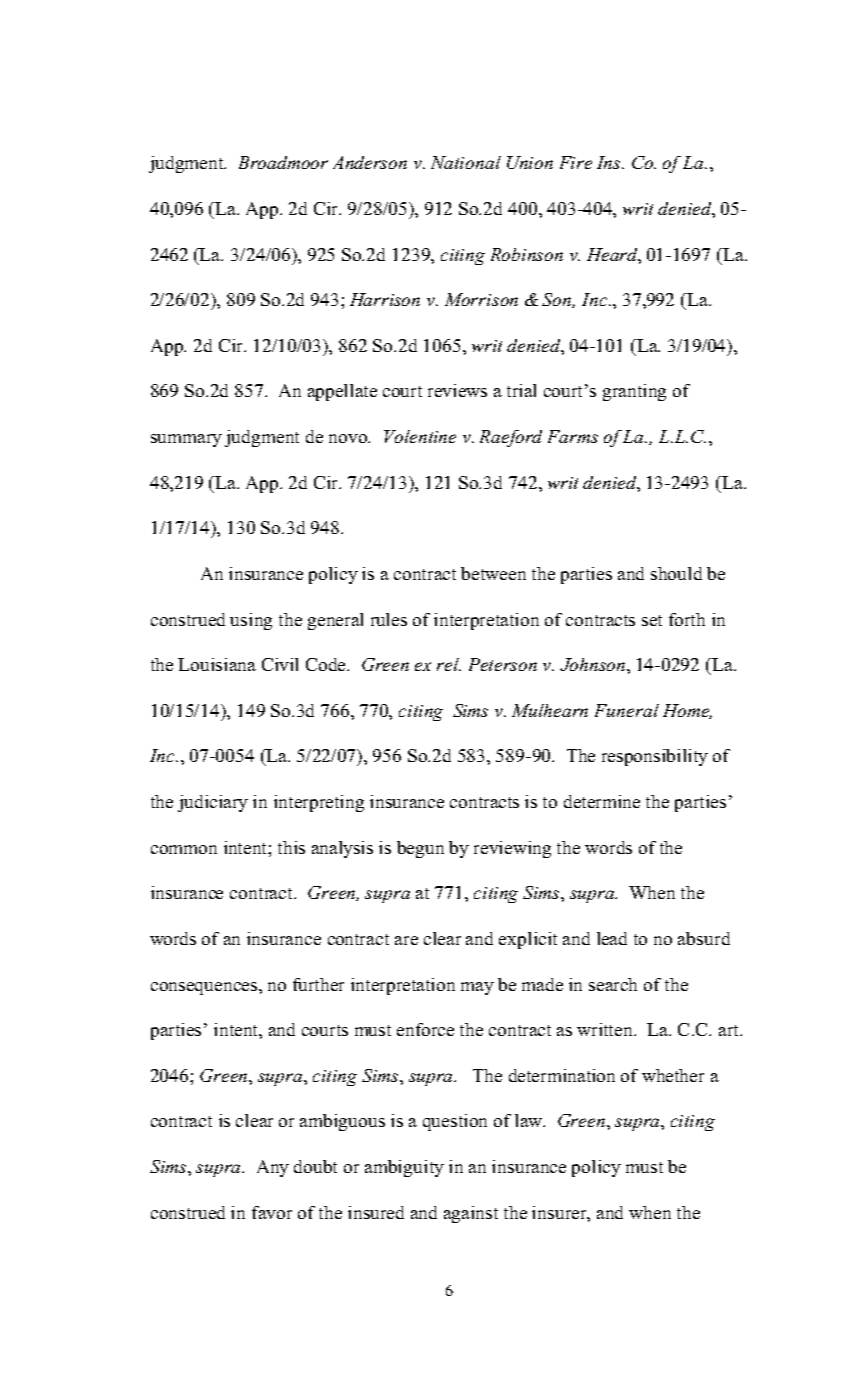  What do you see at coordinates (466, 162) in the screenshot?
I see `National` at bounding box center [466, 162].
